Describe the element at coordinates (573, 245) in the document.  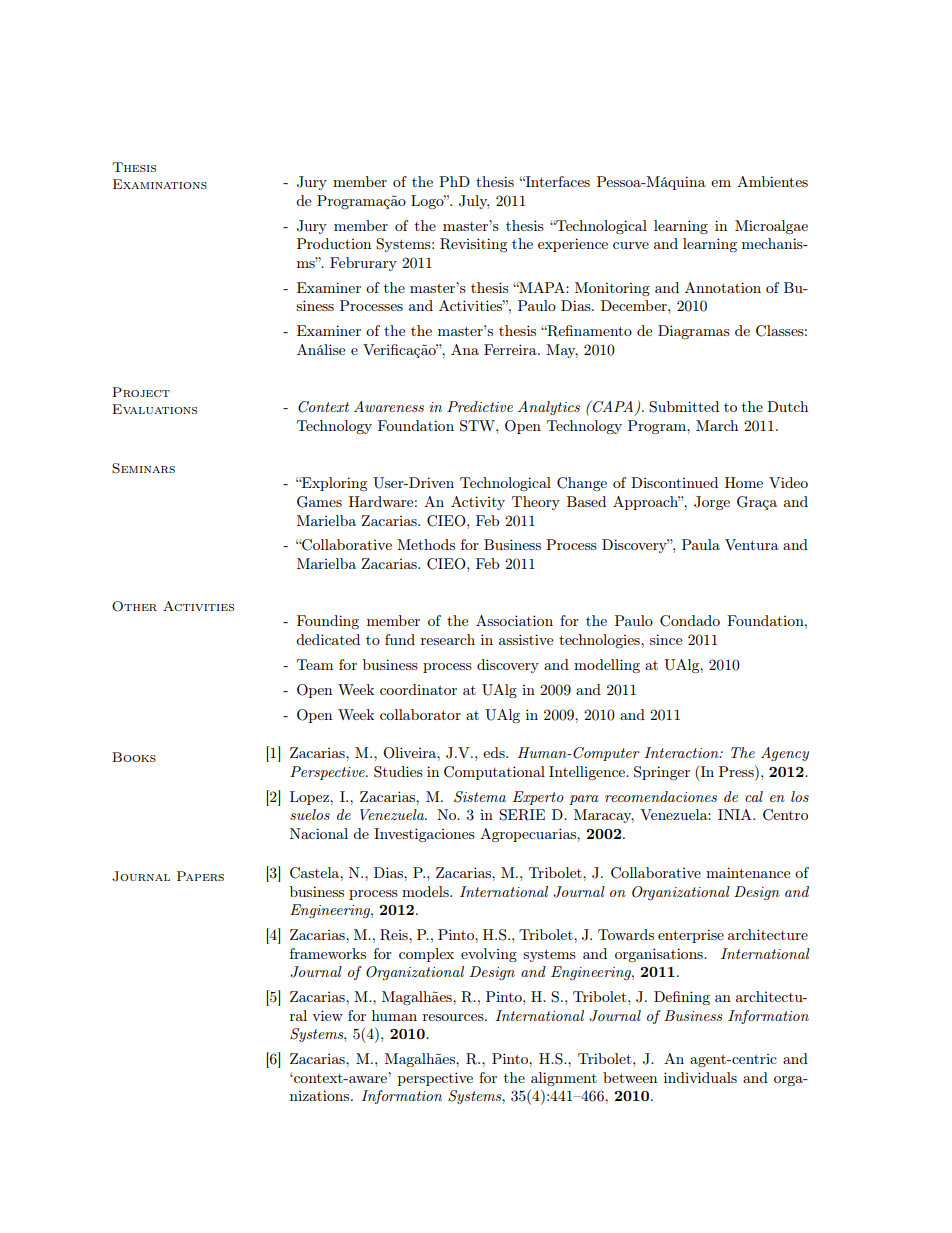
I see `experience` at that location.
